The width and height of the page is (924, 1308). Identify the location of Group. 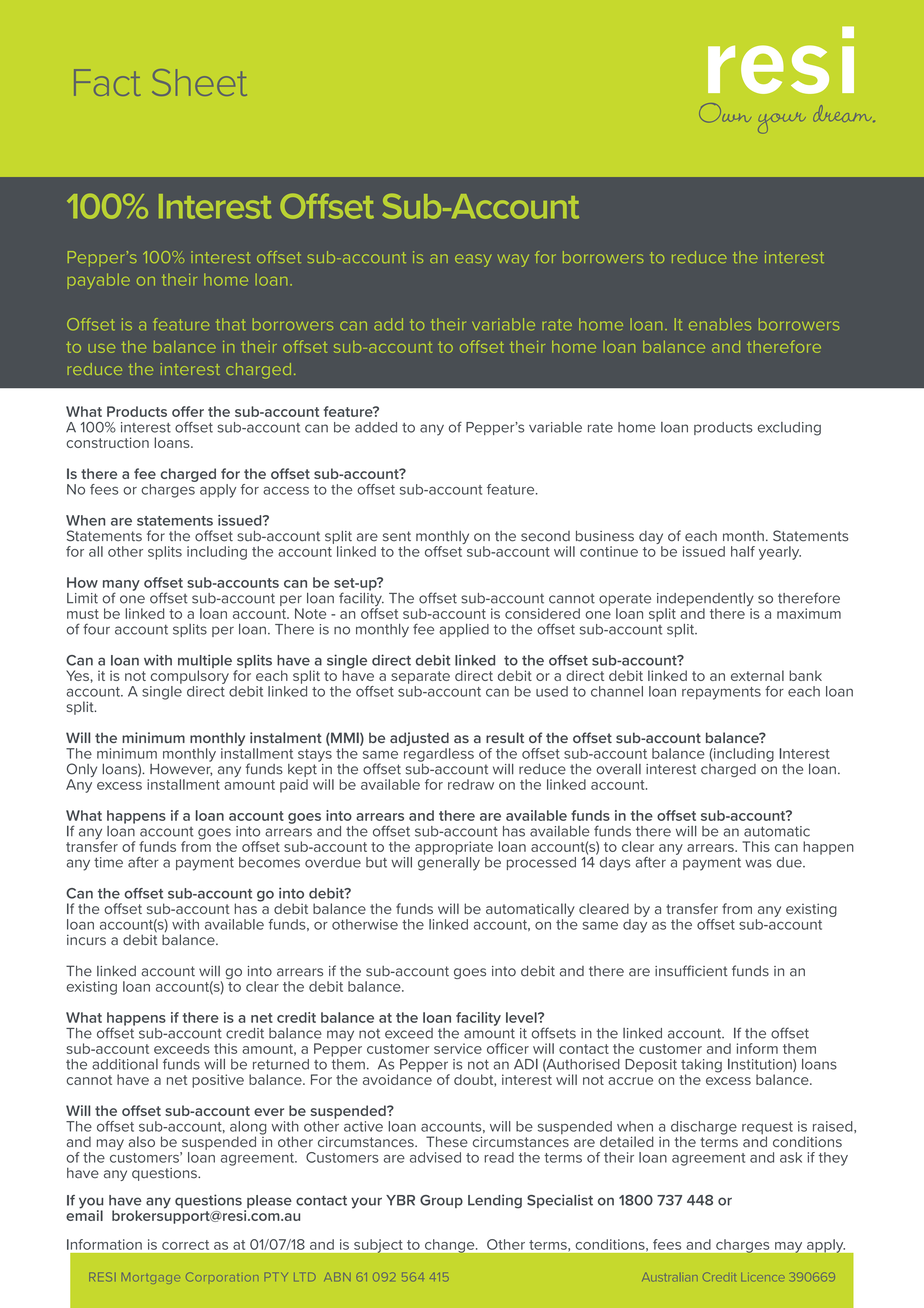
(441, 1201).
